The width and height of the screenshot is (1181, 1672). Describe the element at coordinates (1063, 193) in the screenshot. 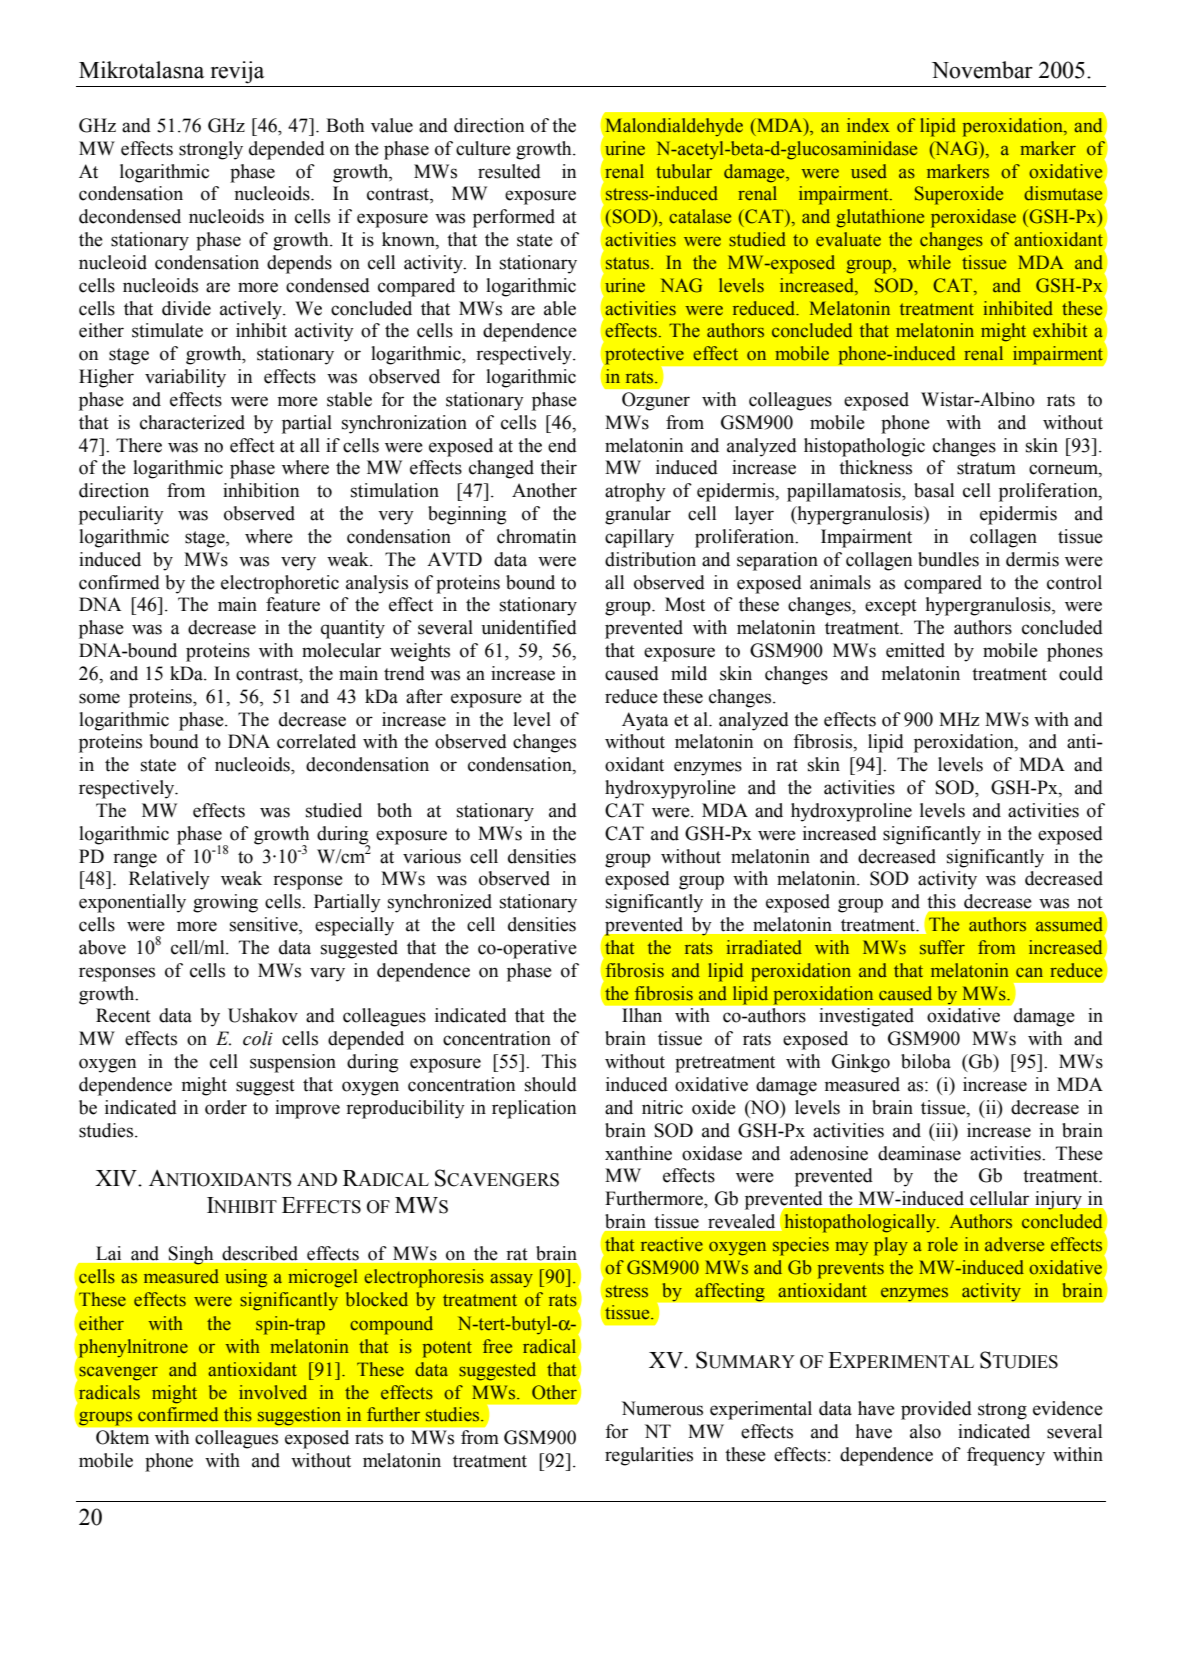

I see `dismutase` at that location.
